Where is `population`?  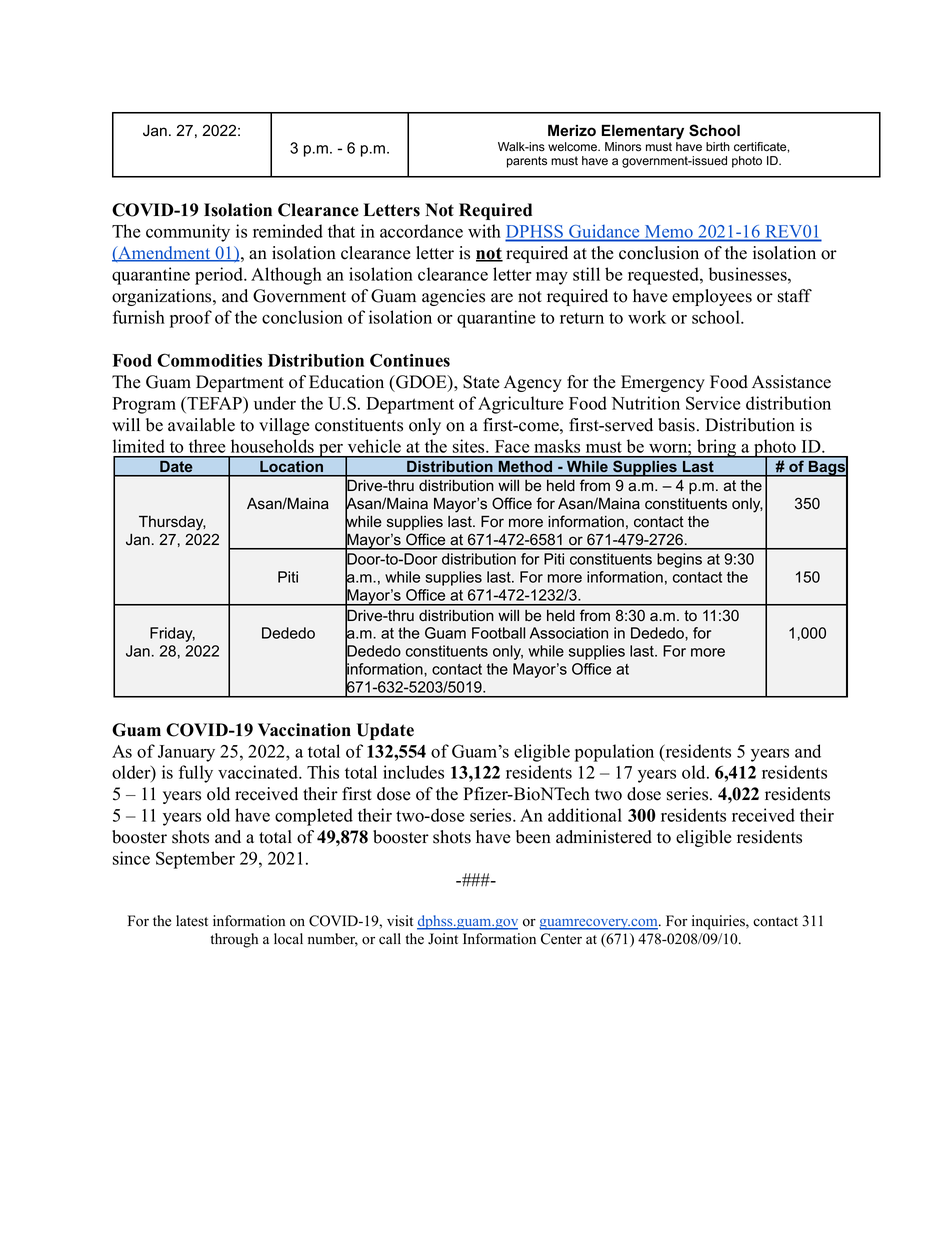
population is located at coordinates (614, 753).
